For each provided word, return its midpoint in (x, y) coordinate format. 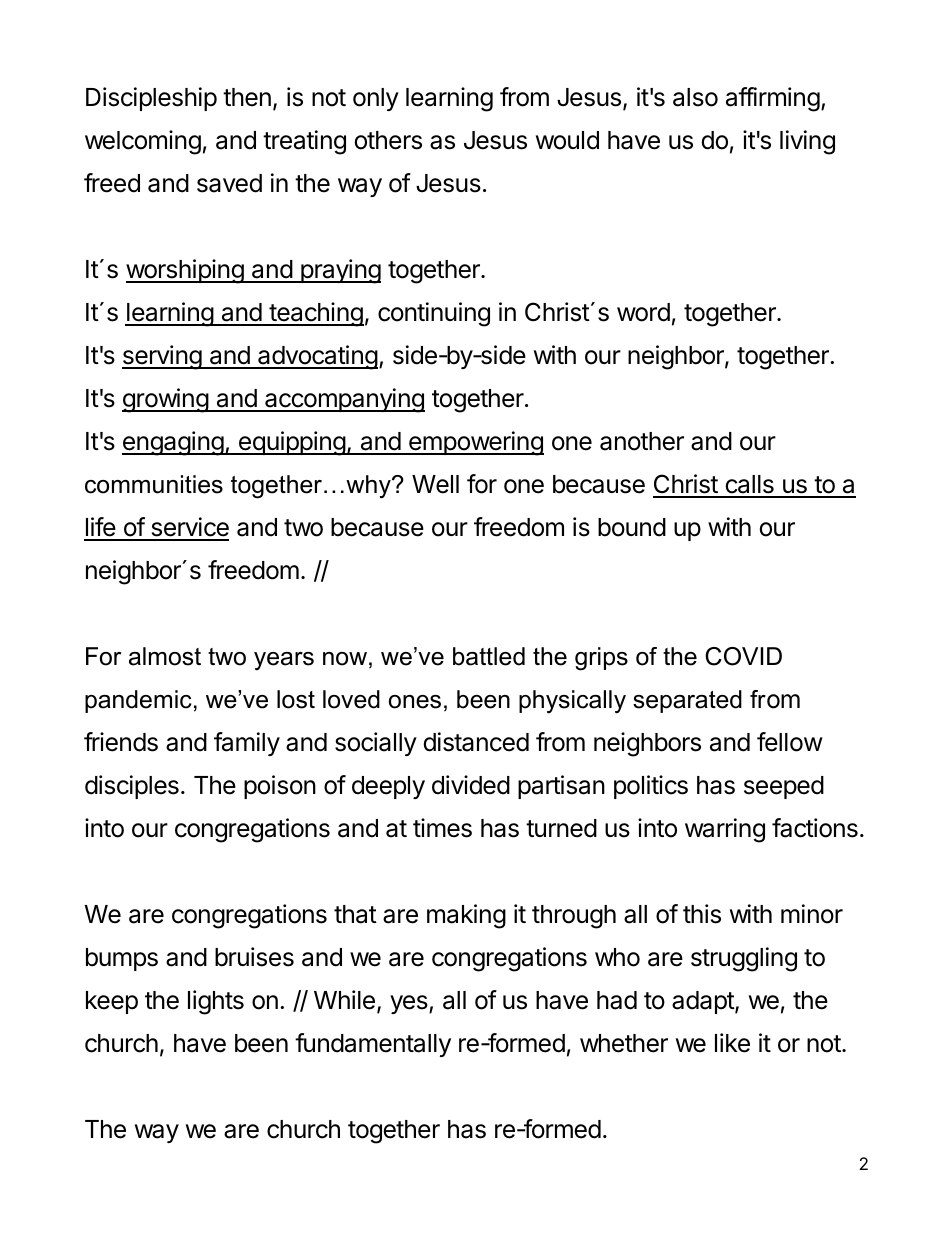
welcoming (143, 142)
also (695, 97)
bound (632, 527)
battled (489, 656)
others (388, 140)
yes (410, 1004)
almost (165, 656)
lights (216, 1002)
